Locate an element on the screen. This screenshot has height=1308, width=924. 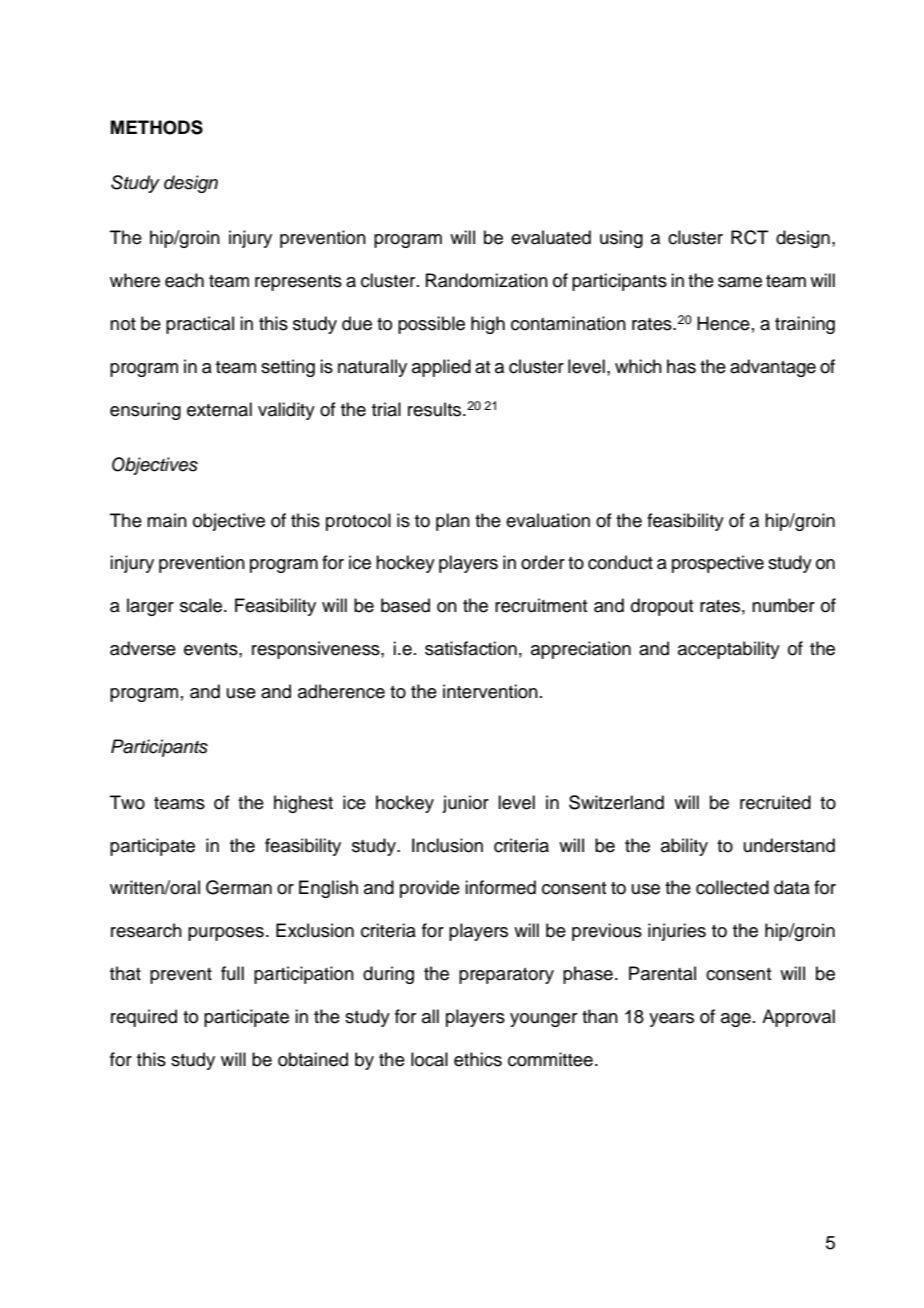
intervention is located at coordinates (490, 691).
